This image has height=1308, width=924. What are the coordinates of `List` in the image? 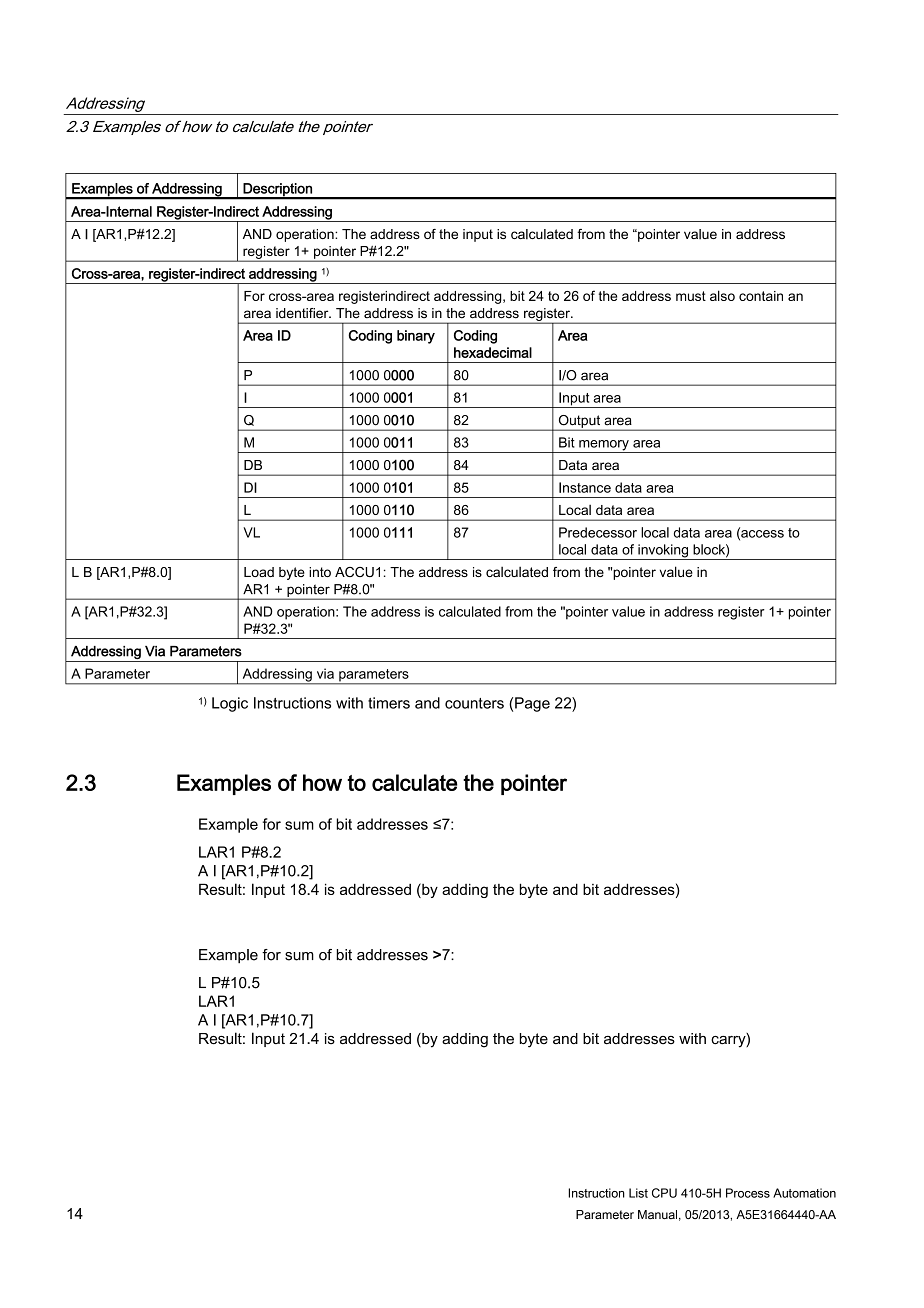 It's located at (638, 1193).
